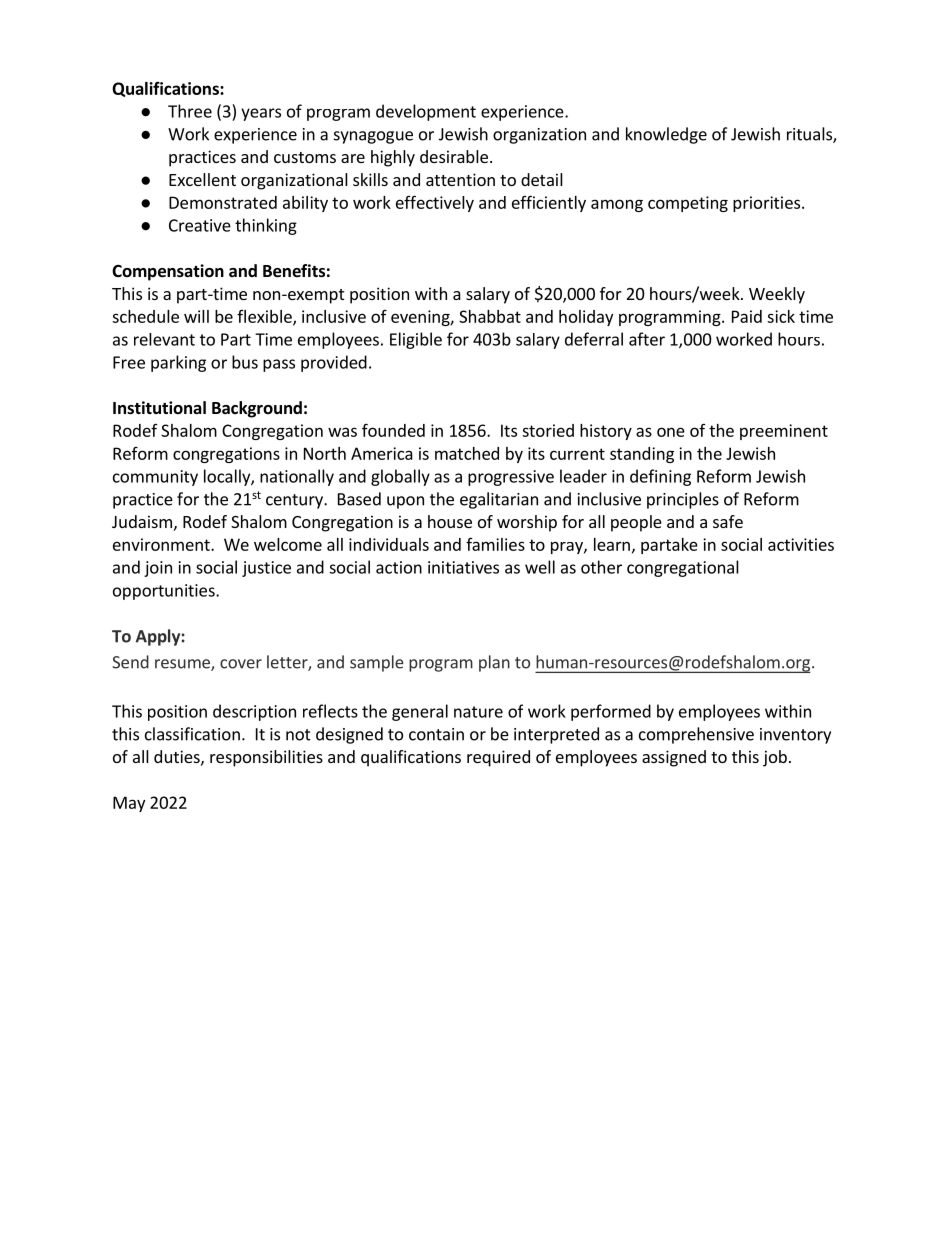  Describe the element at coordinates (266, 758) in the document. I see `responsibilities` at that location.
